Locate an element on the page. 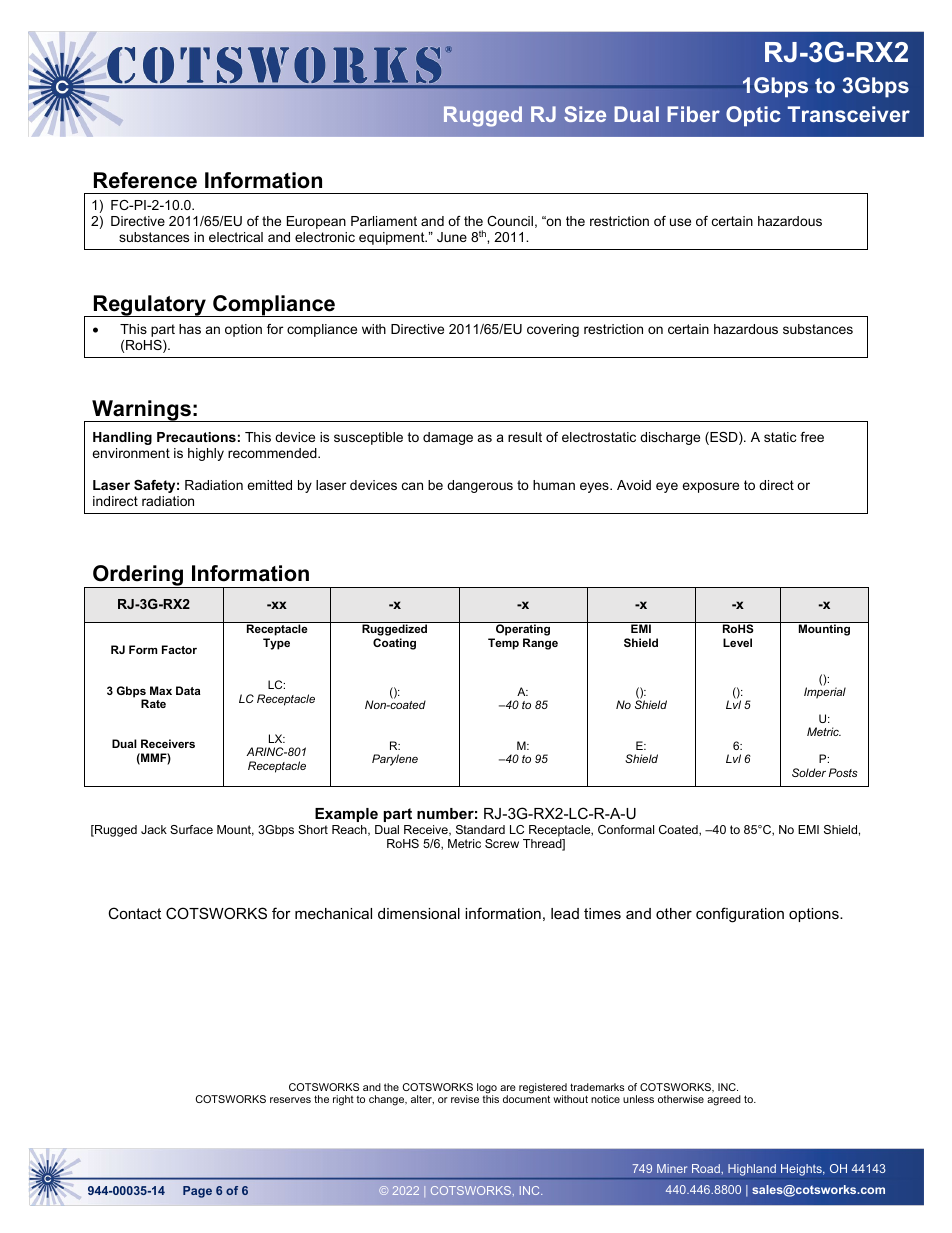 The image size is (952, 1233). Reference is located at coordinates (145, 180).
